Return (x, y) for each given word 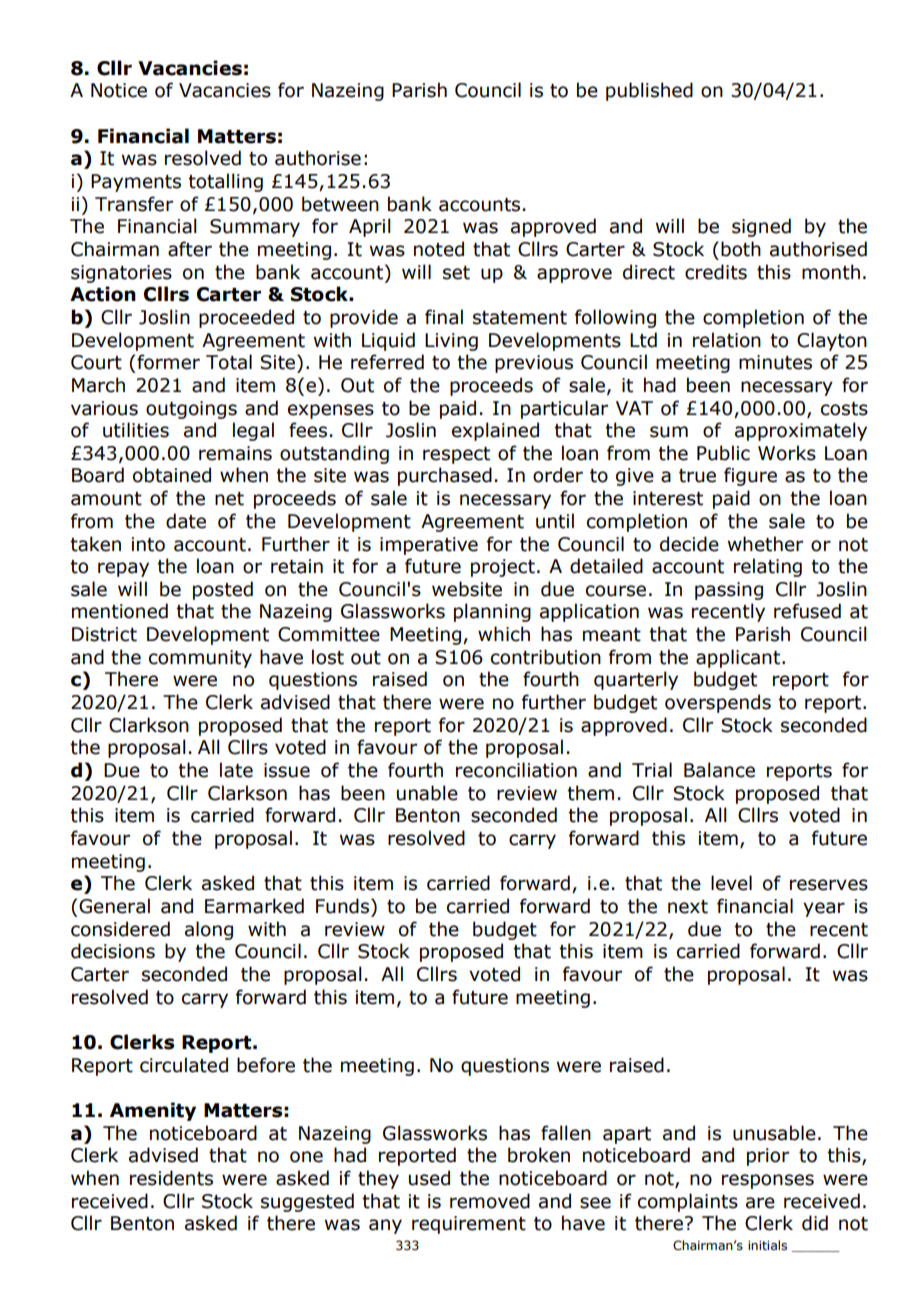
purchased (445, 476)
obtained (172, 475)
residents (171, 1178)
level (731, 883)
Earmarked (254, 906)
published (649, 91)
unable (427, 793)
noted (439, 249)
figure (750, 476)
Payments (136, 183)
